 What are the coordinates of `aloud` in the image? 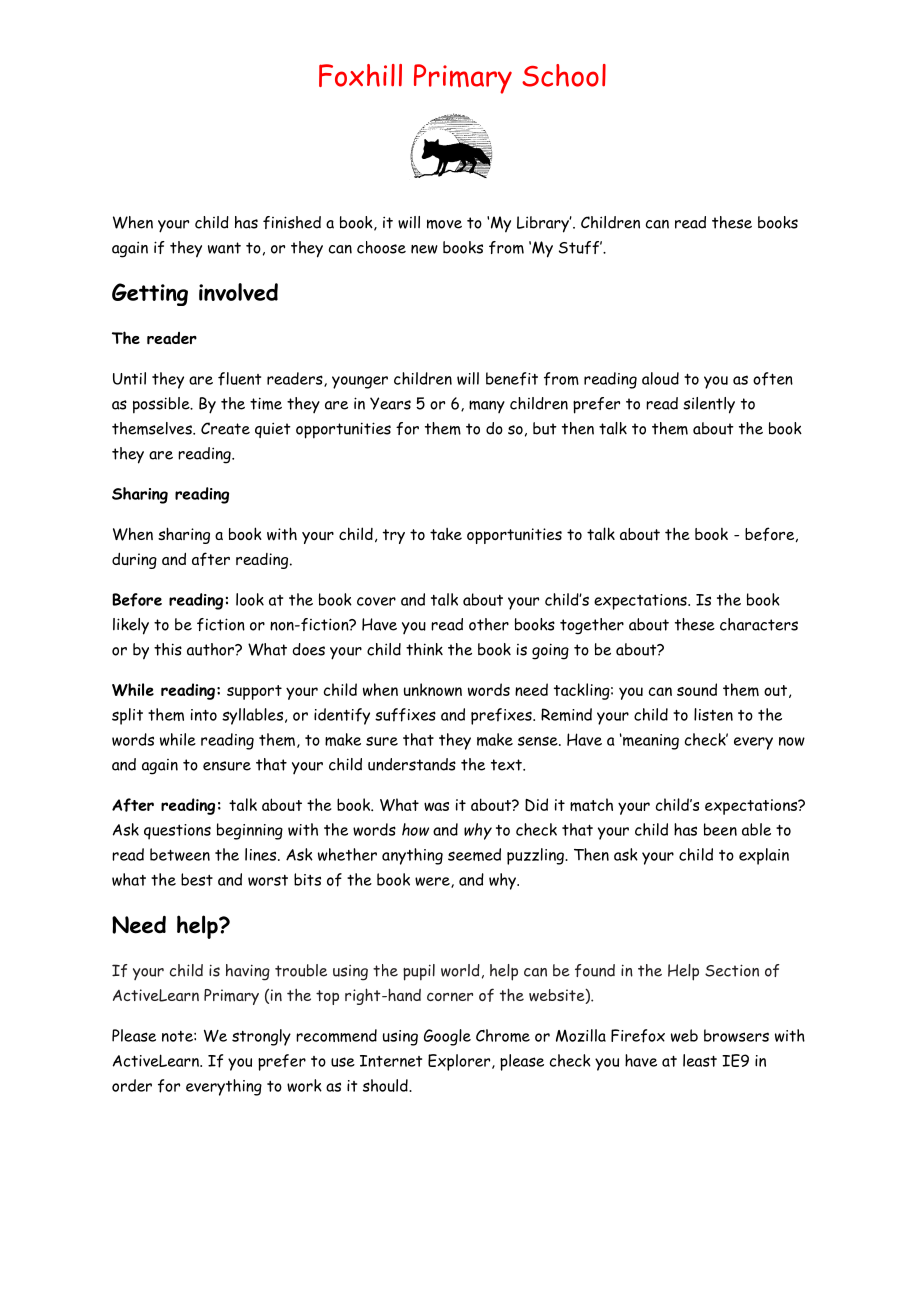 It's located at (660, 378).
